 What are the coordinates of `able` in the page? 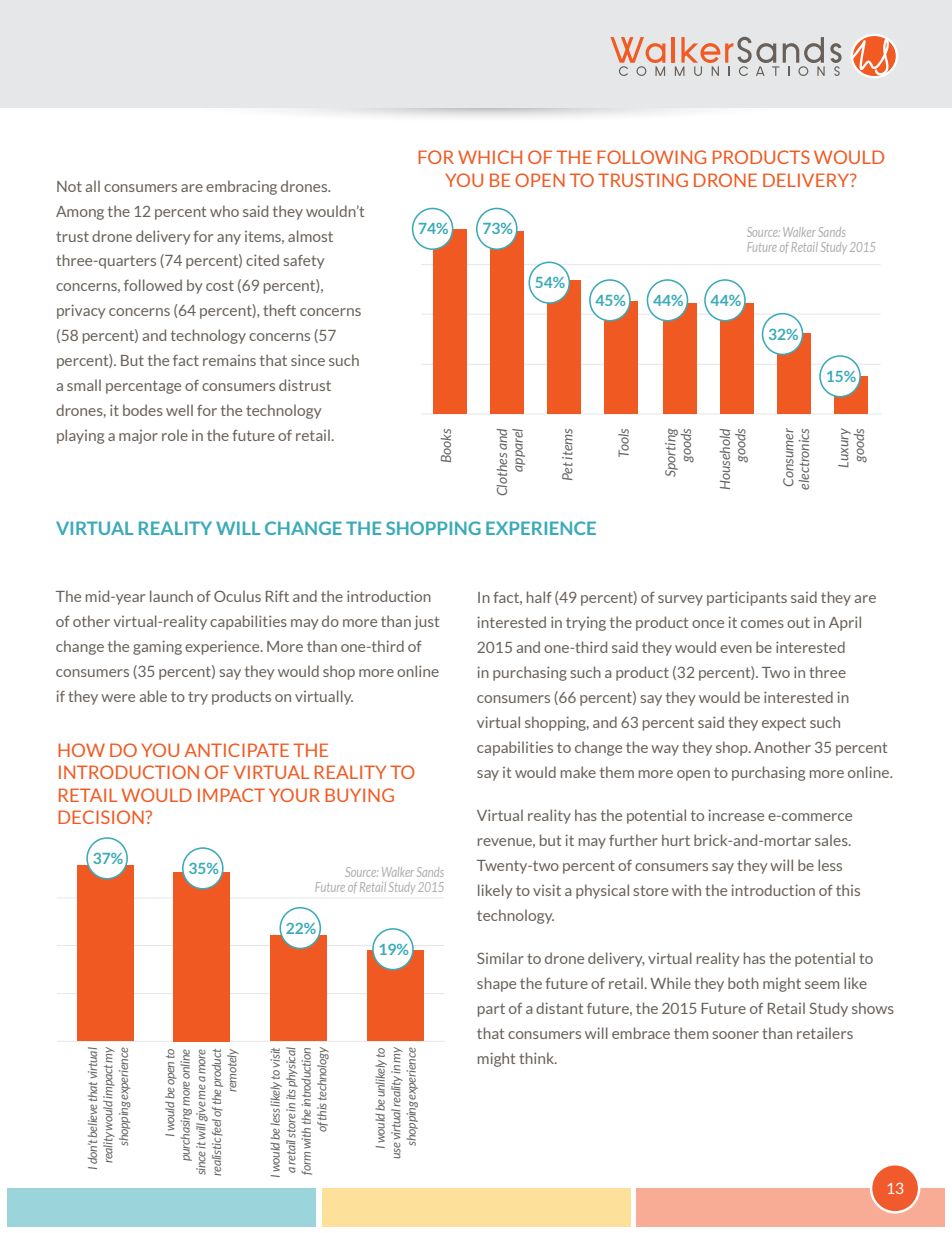 It's located at (153, 696).
